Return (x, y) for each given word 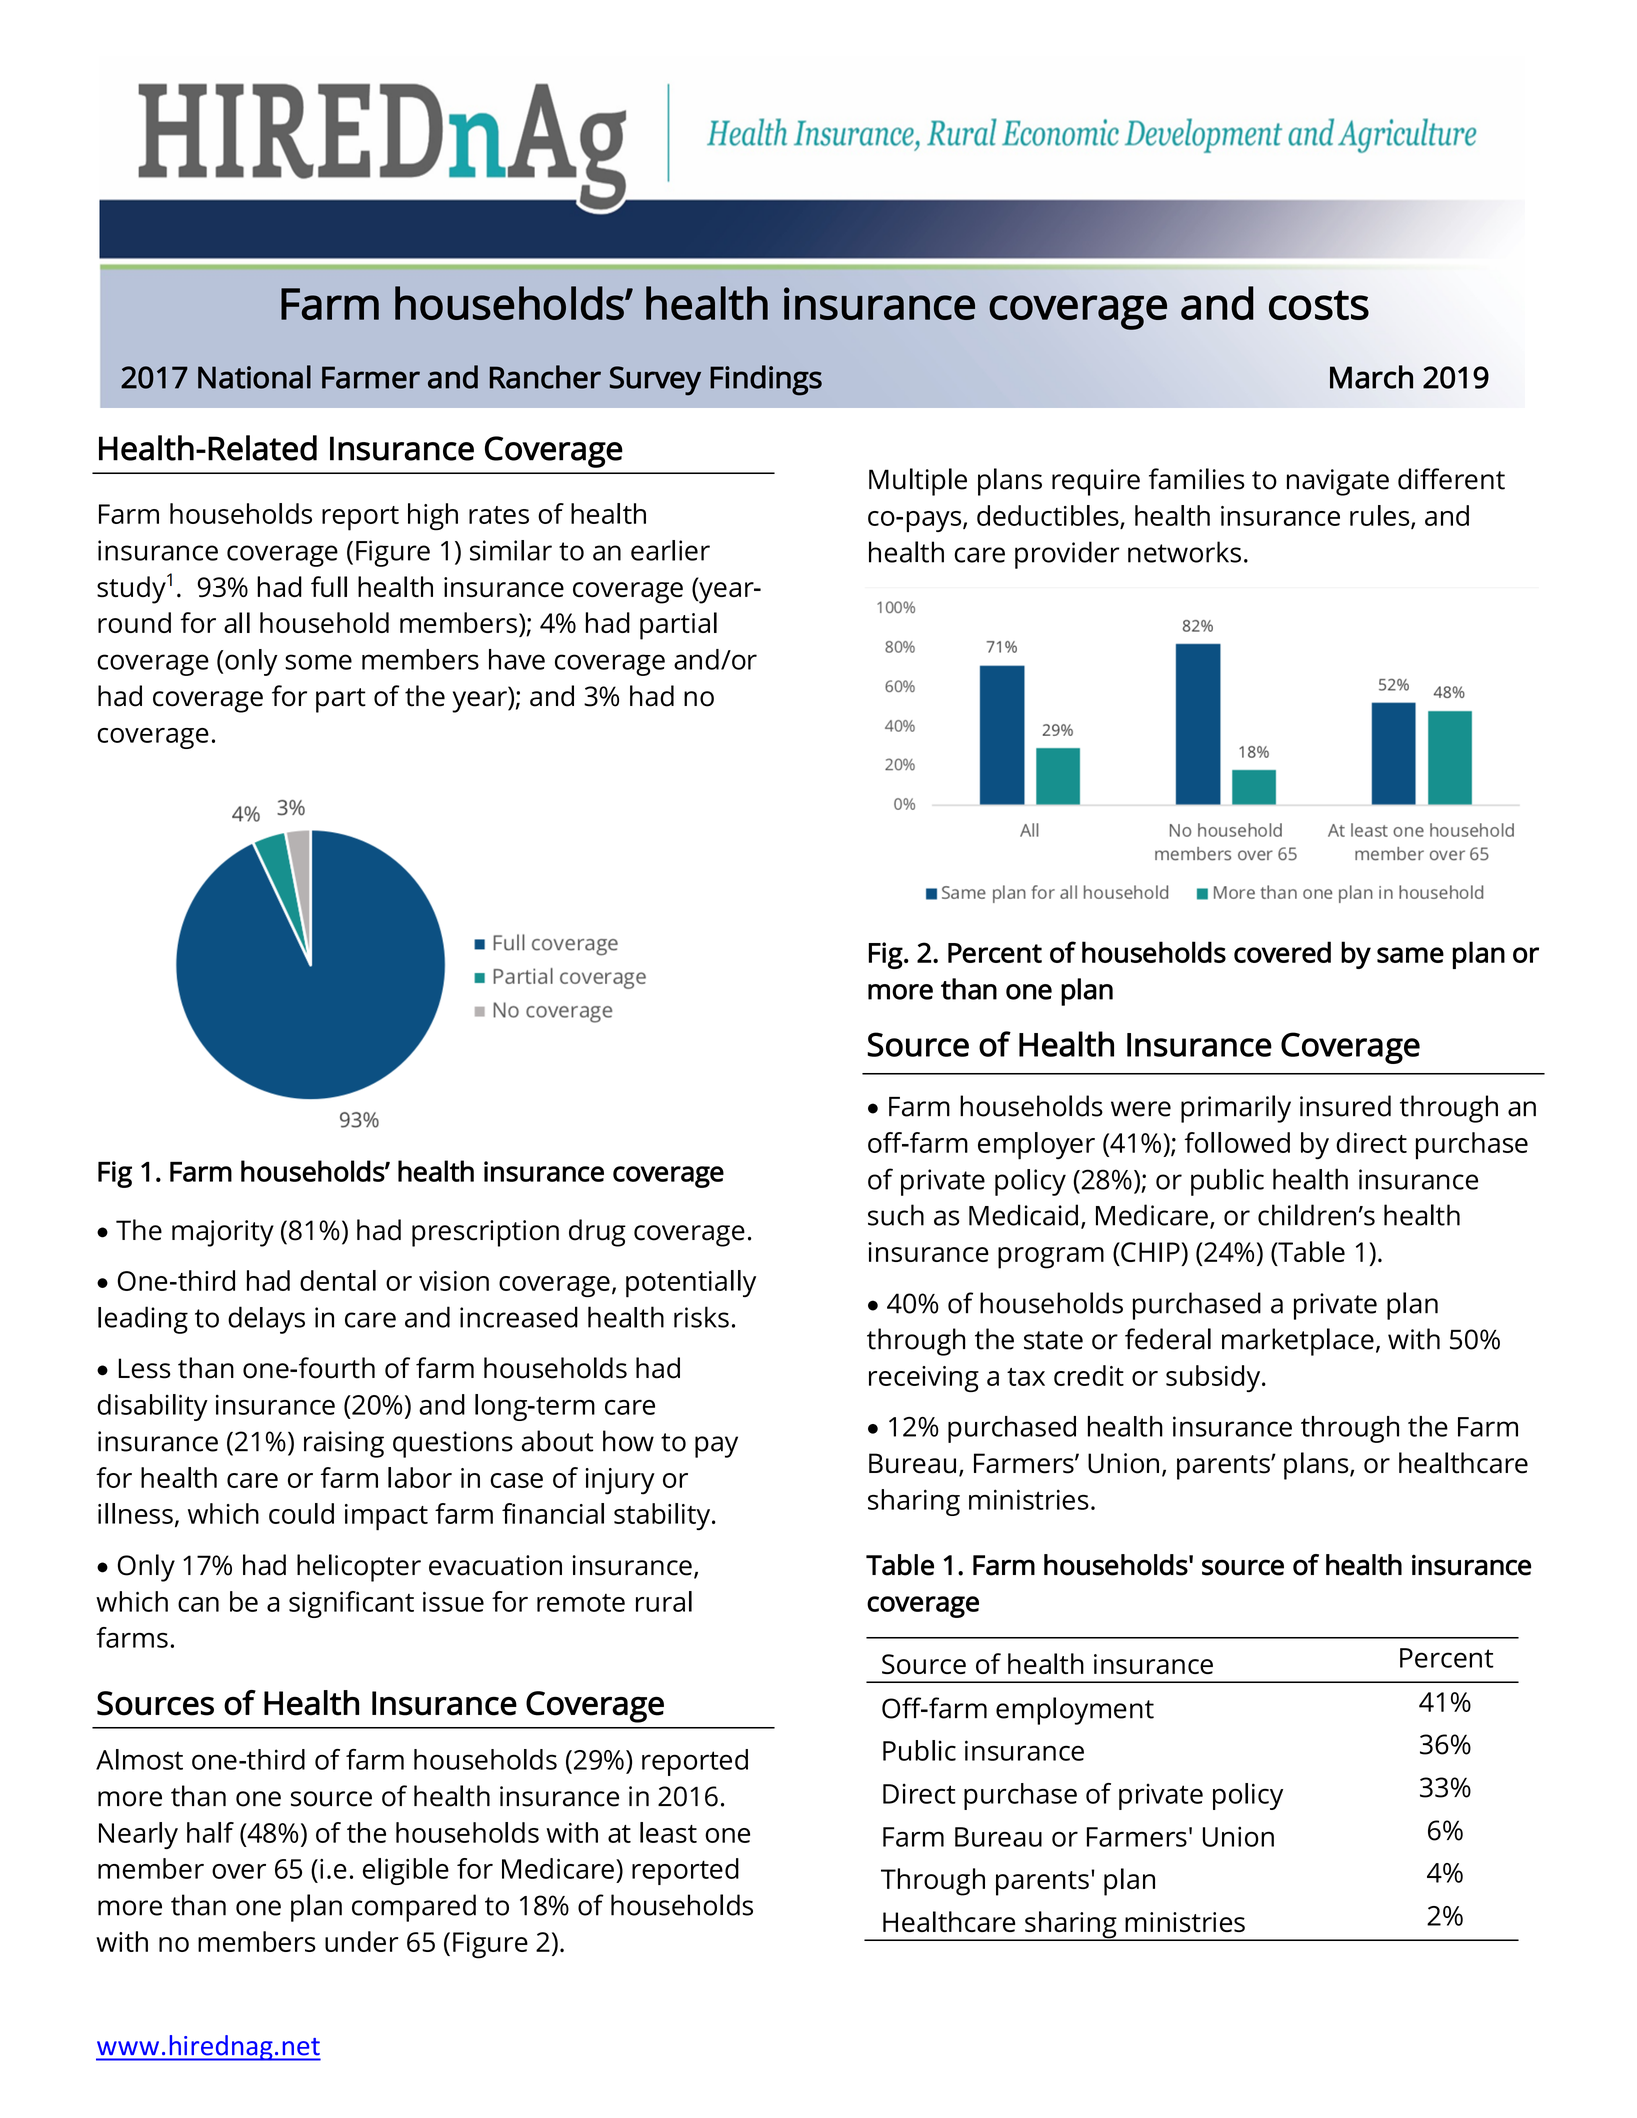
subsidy (1214, 1378)
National (254, 377)
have (517, 659)
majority (223, 1233)
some (318, 662)
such (896, 1215)
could (301, 1513)
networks (1184, 552)
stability (663, 1516)
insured (1345, 1106)
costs (1319, 305)
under (361, 1941)
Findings (766, 380)
